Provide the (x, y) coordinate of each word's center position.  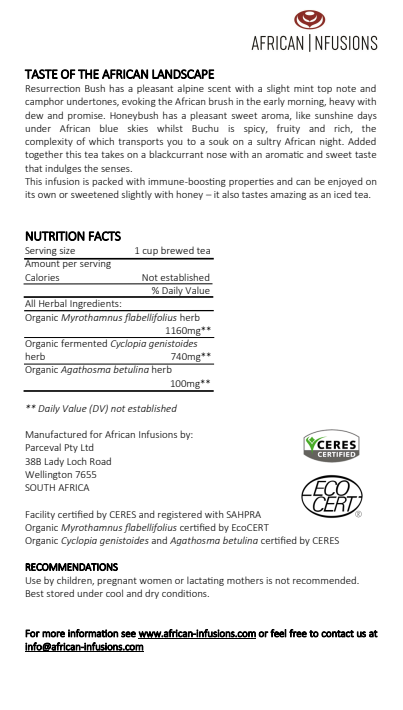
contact (337, 634)
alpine (190, 89)
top (324, 89)
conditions (185, 593)
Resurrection (53, 88)
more (53, 634)
